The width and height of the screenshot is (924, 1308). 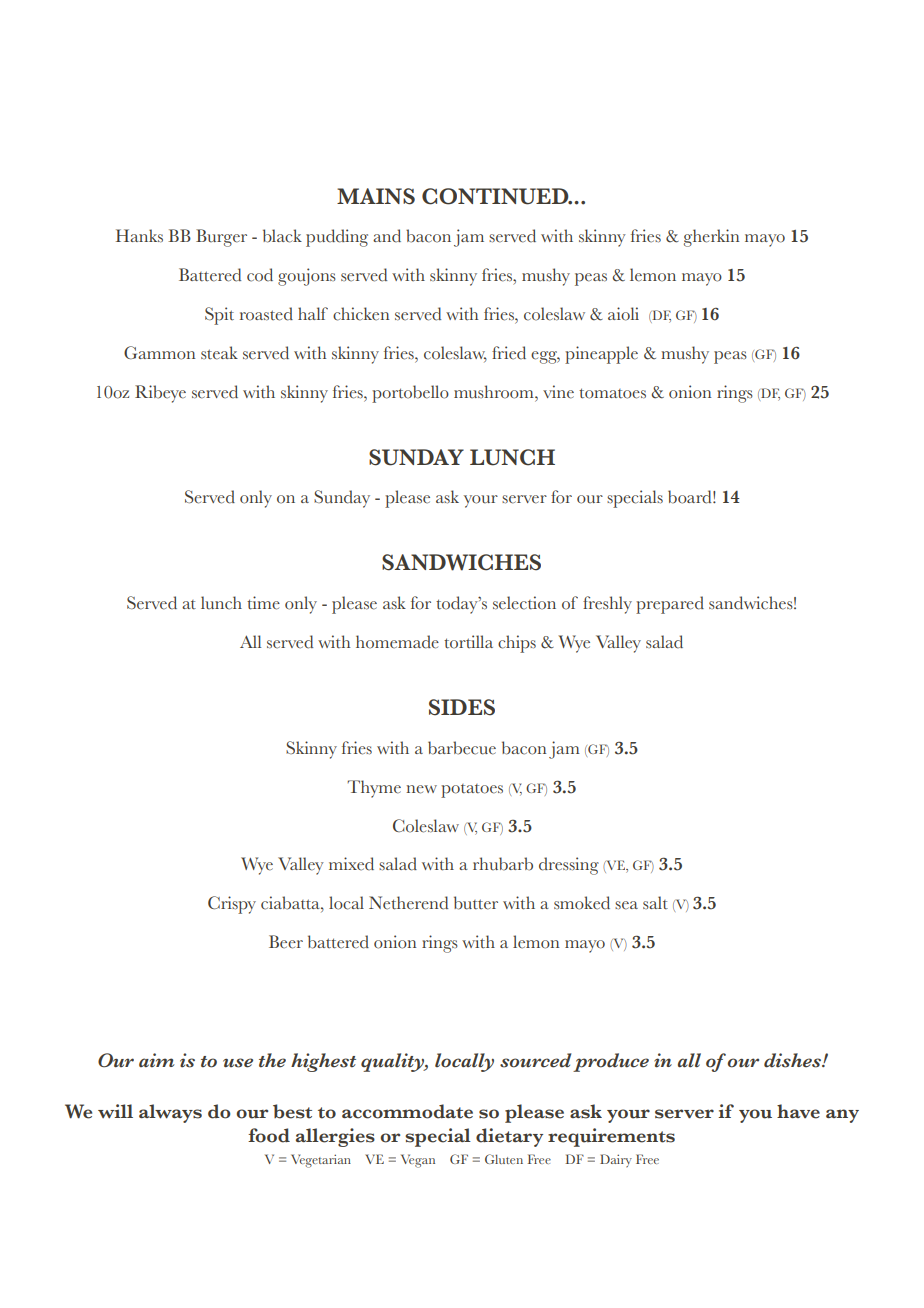 What do you see at coordinates (376, 196) in the screenshot?
I see `MAINS` at bounding box center [376, 196].
